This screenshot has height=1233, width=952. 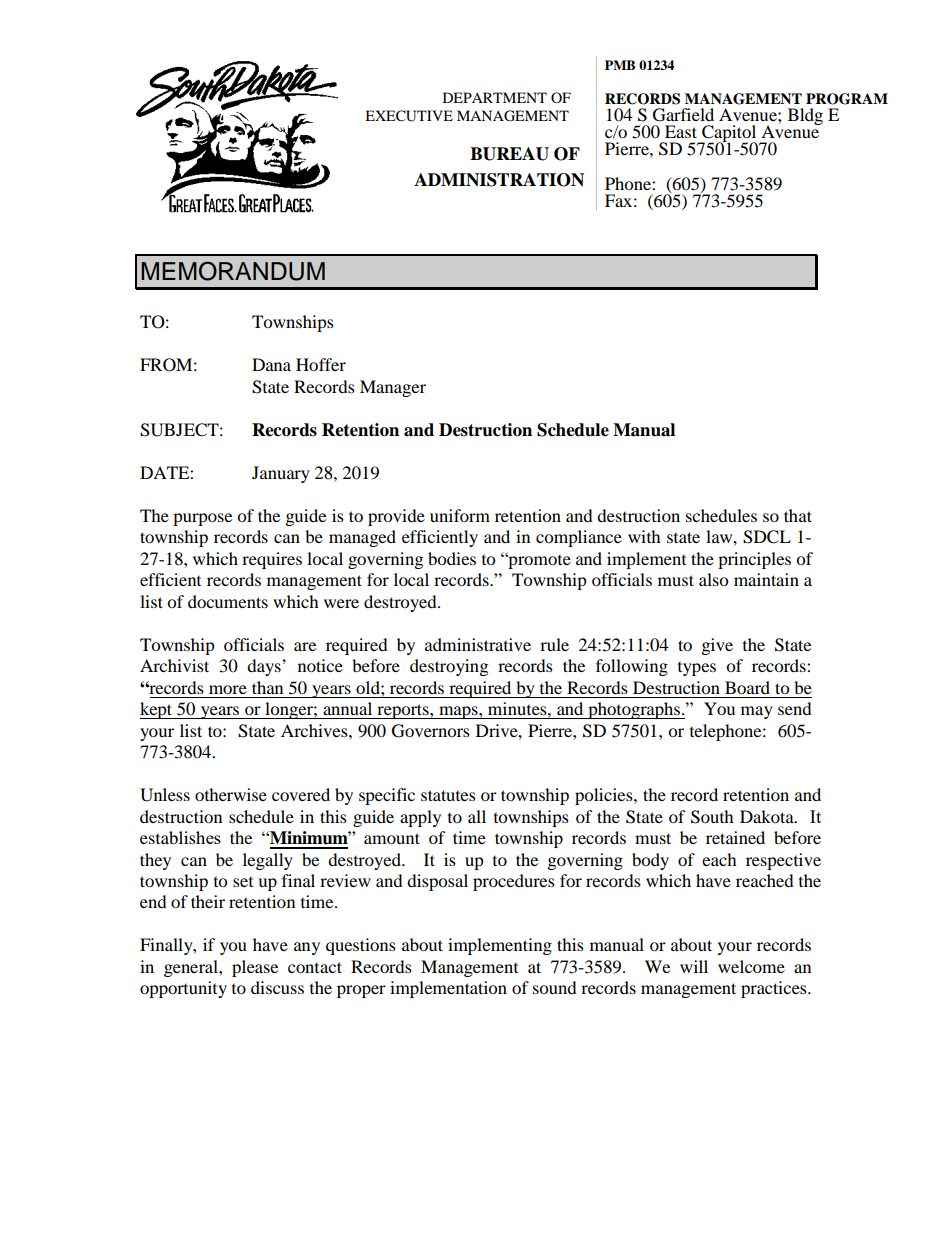 I want to click on please, so click(x=255, y=968).
